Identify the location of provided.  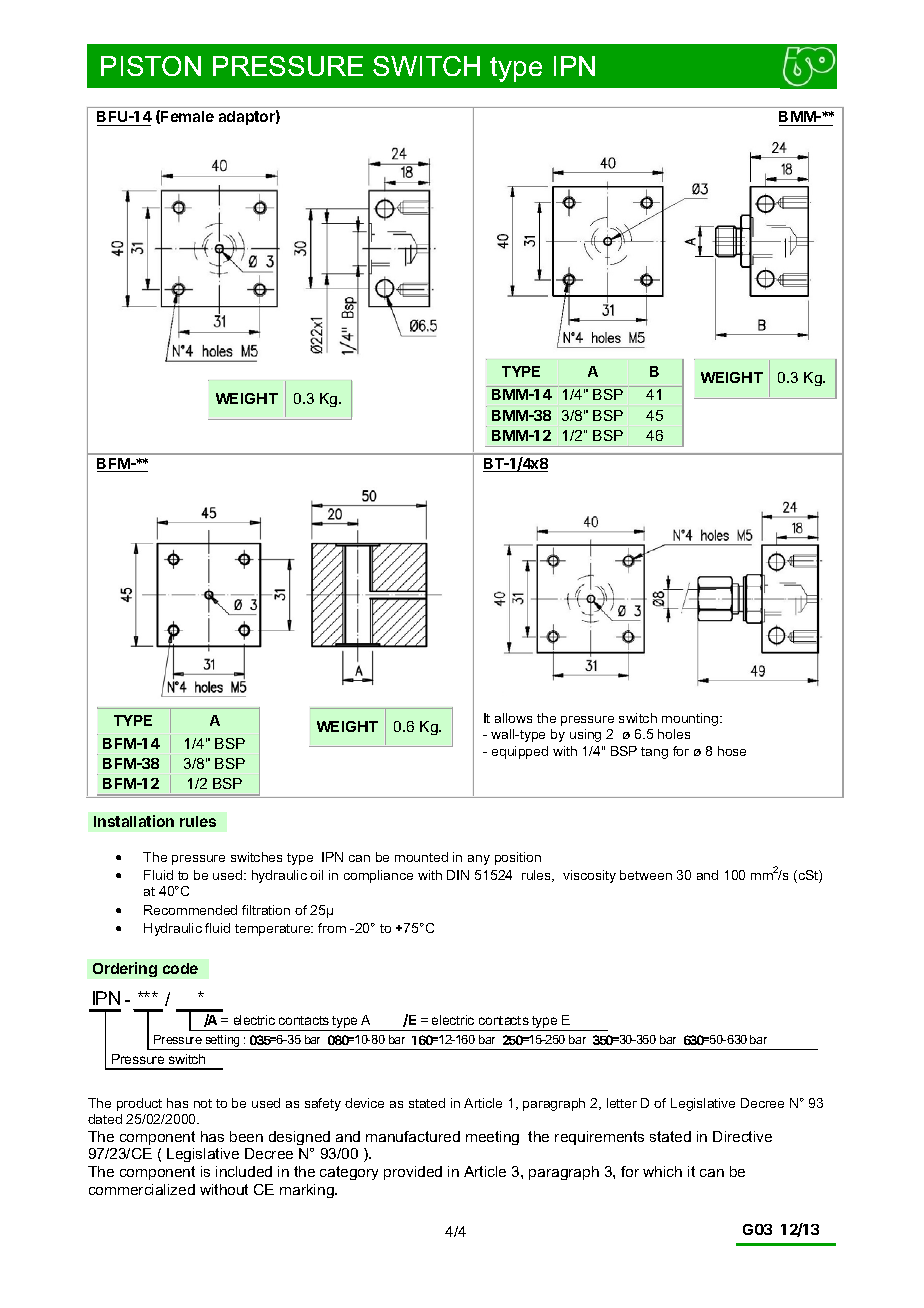
(413, 1173).
